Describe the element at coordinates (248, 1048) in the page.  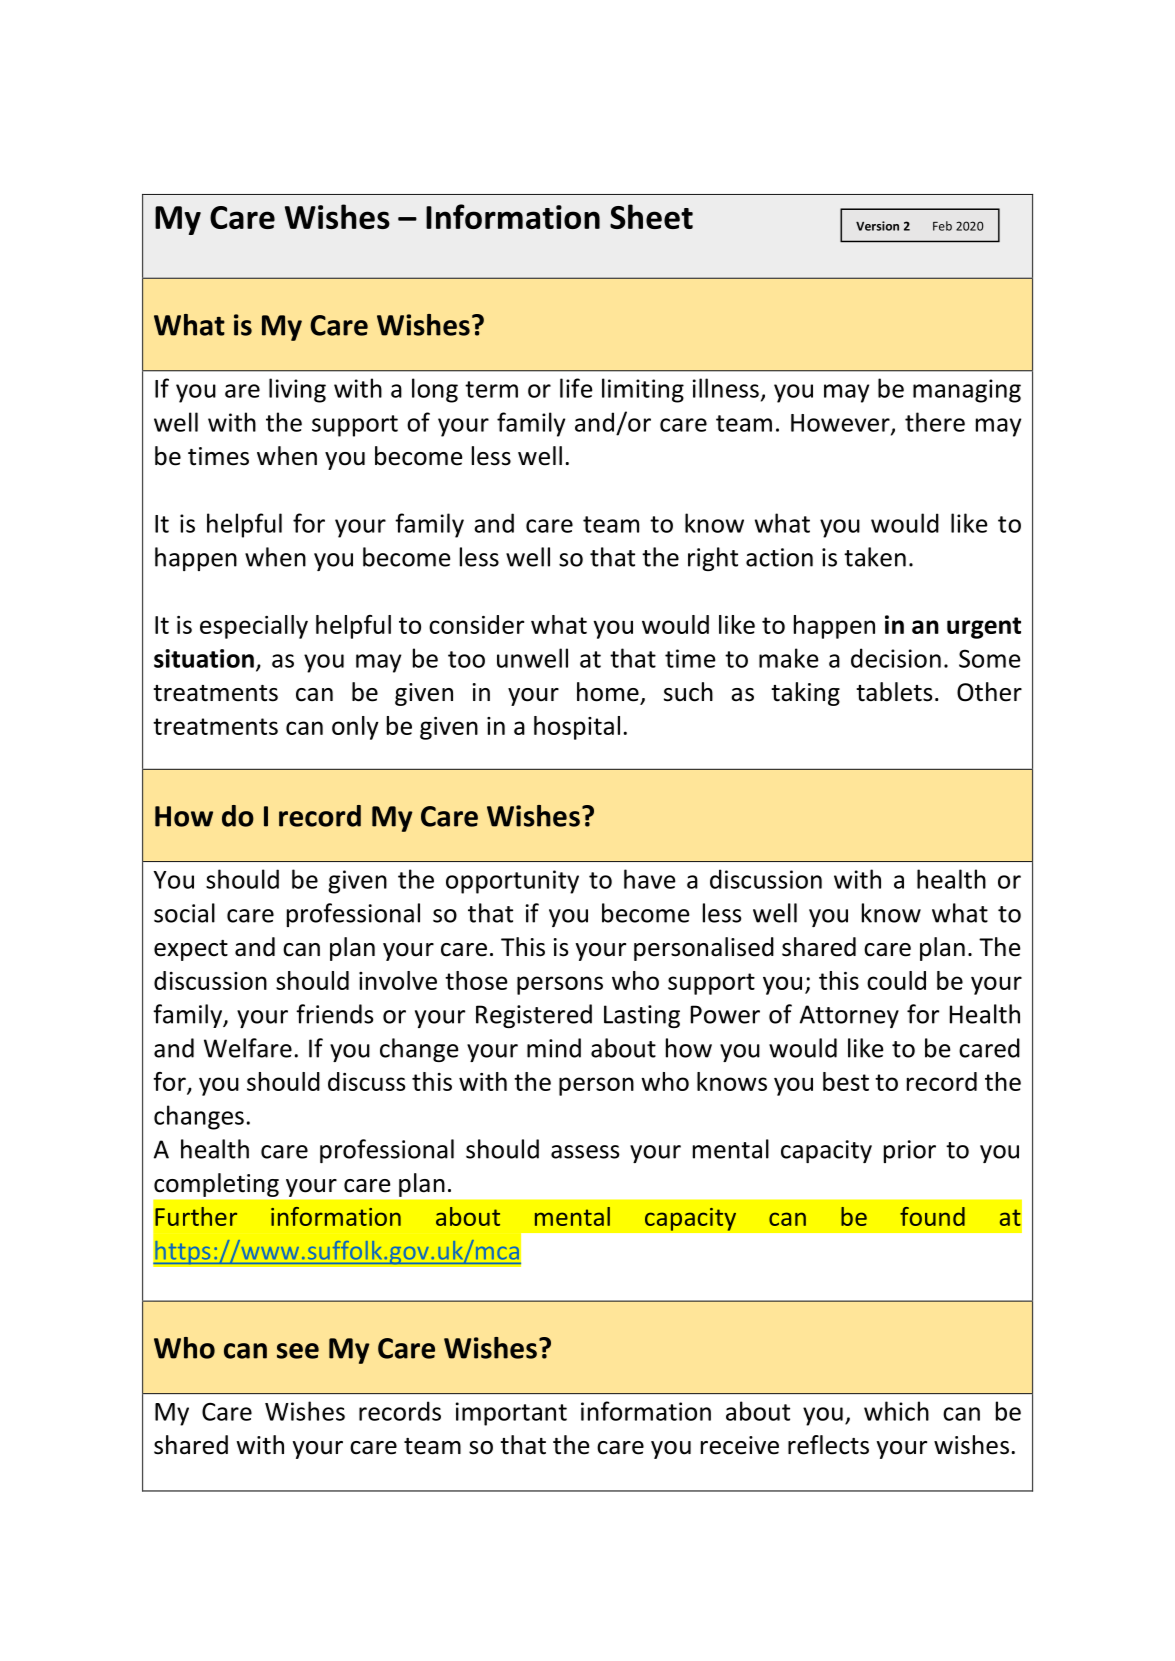
I see `Welfare` at that location.
